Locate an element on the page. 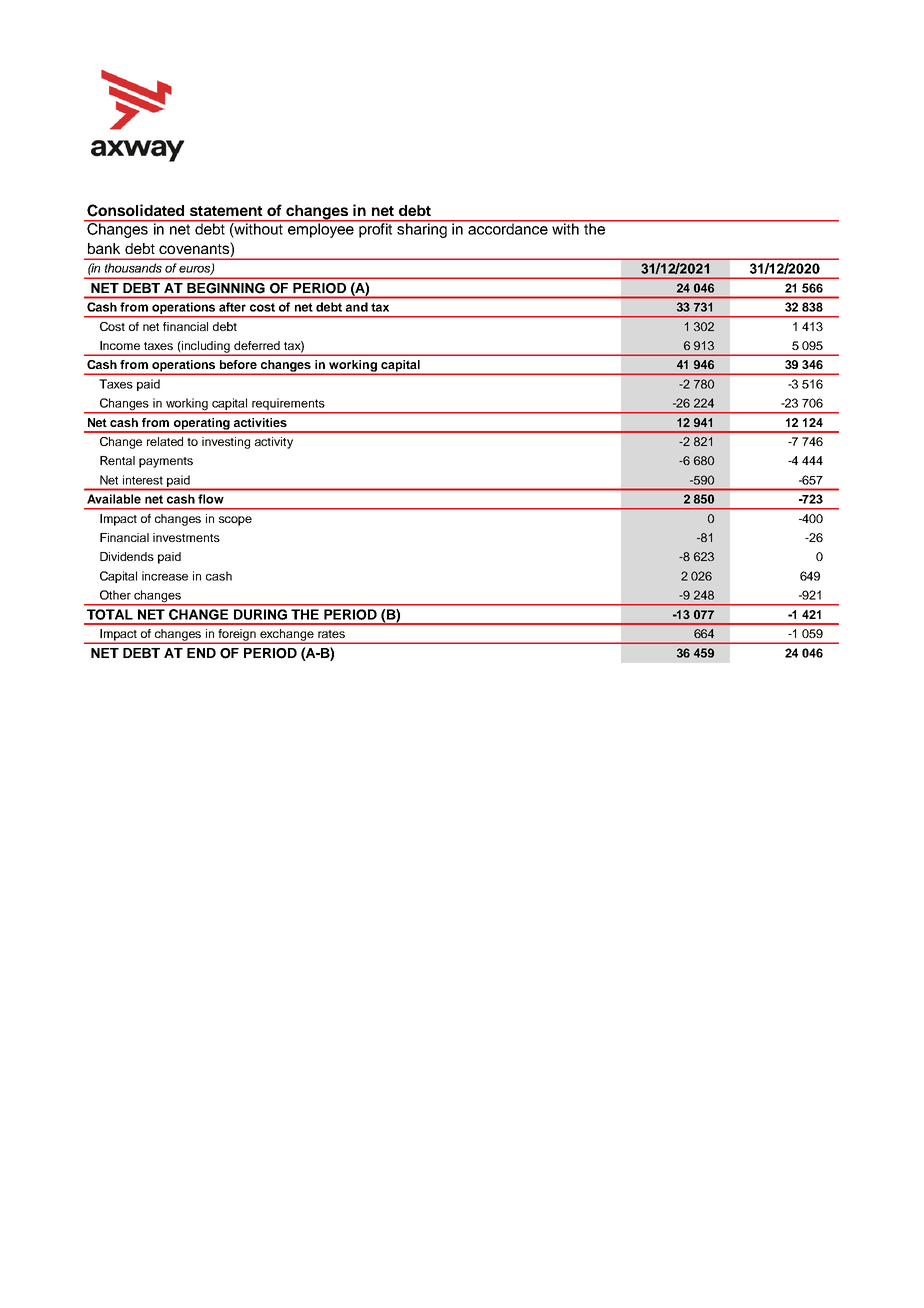 The height and width of the image is (1308, 924). profit is located at coordinates (376, 229).
